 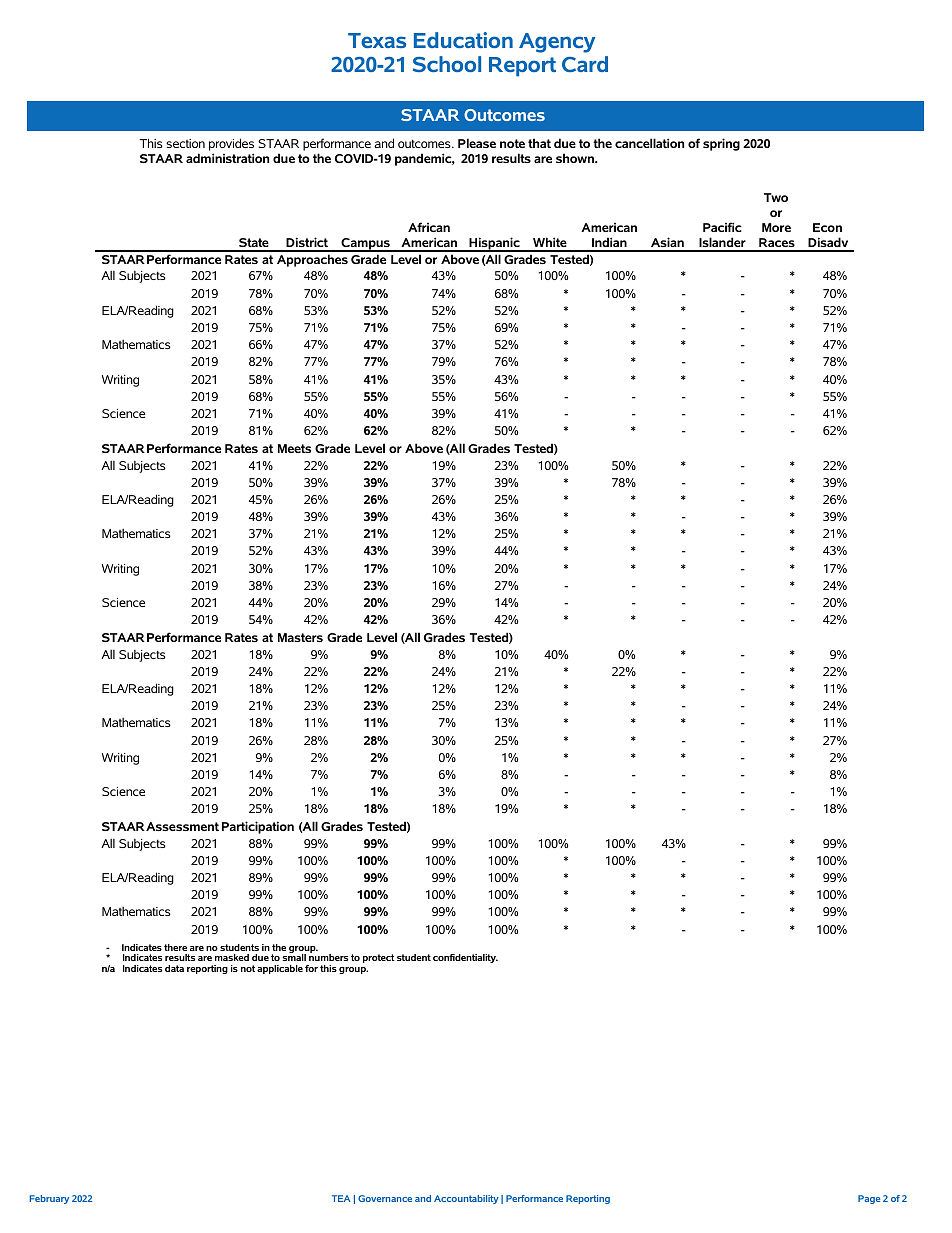 What do you see at coordinates (379, 958) in the image?
I see `protect` at bounding box center [379, 958].
